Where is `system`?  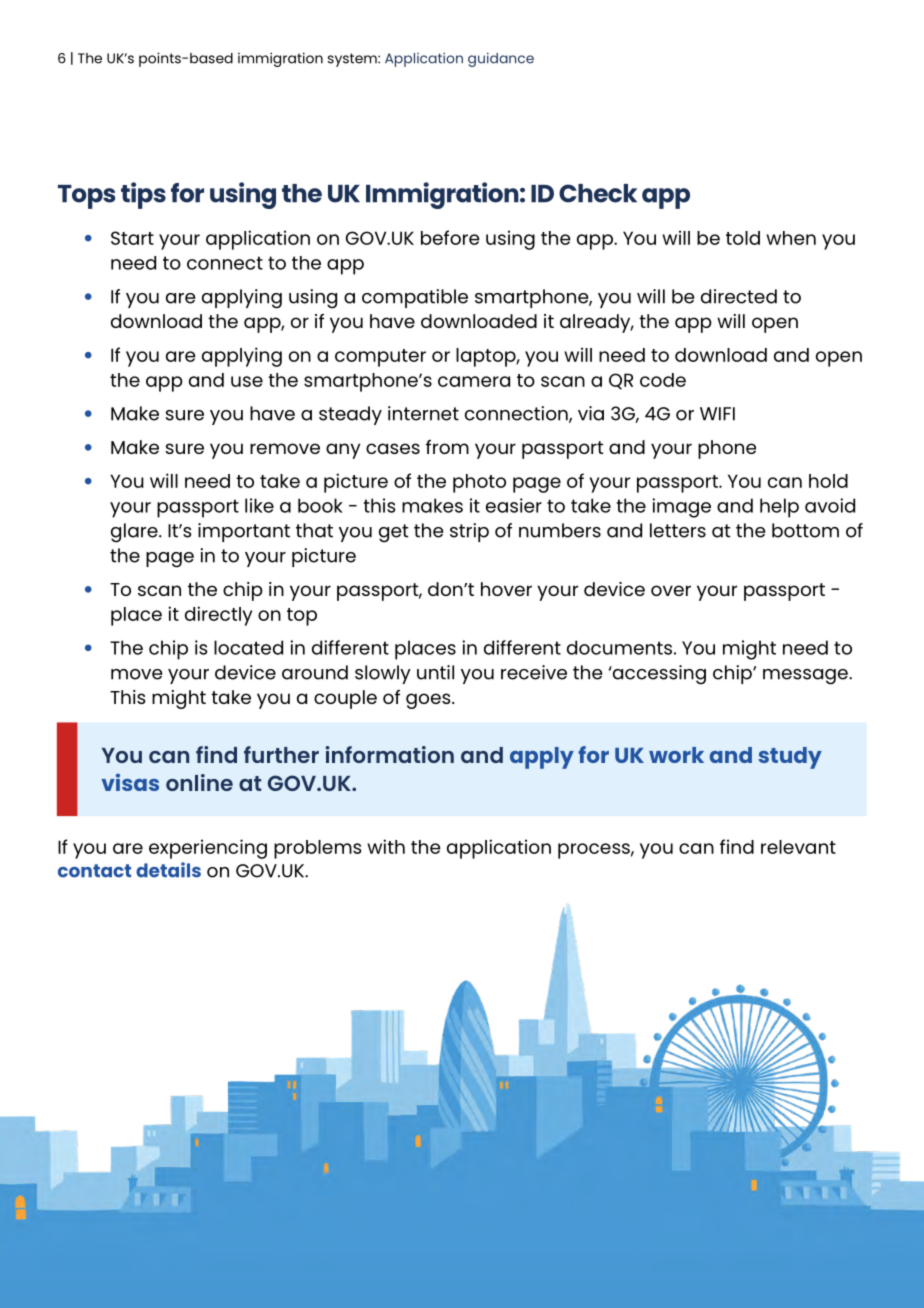
system is located at coordinates (353, 60).
